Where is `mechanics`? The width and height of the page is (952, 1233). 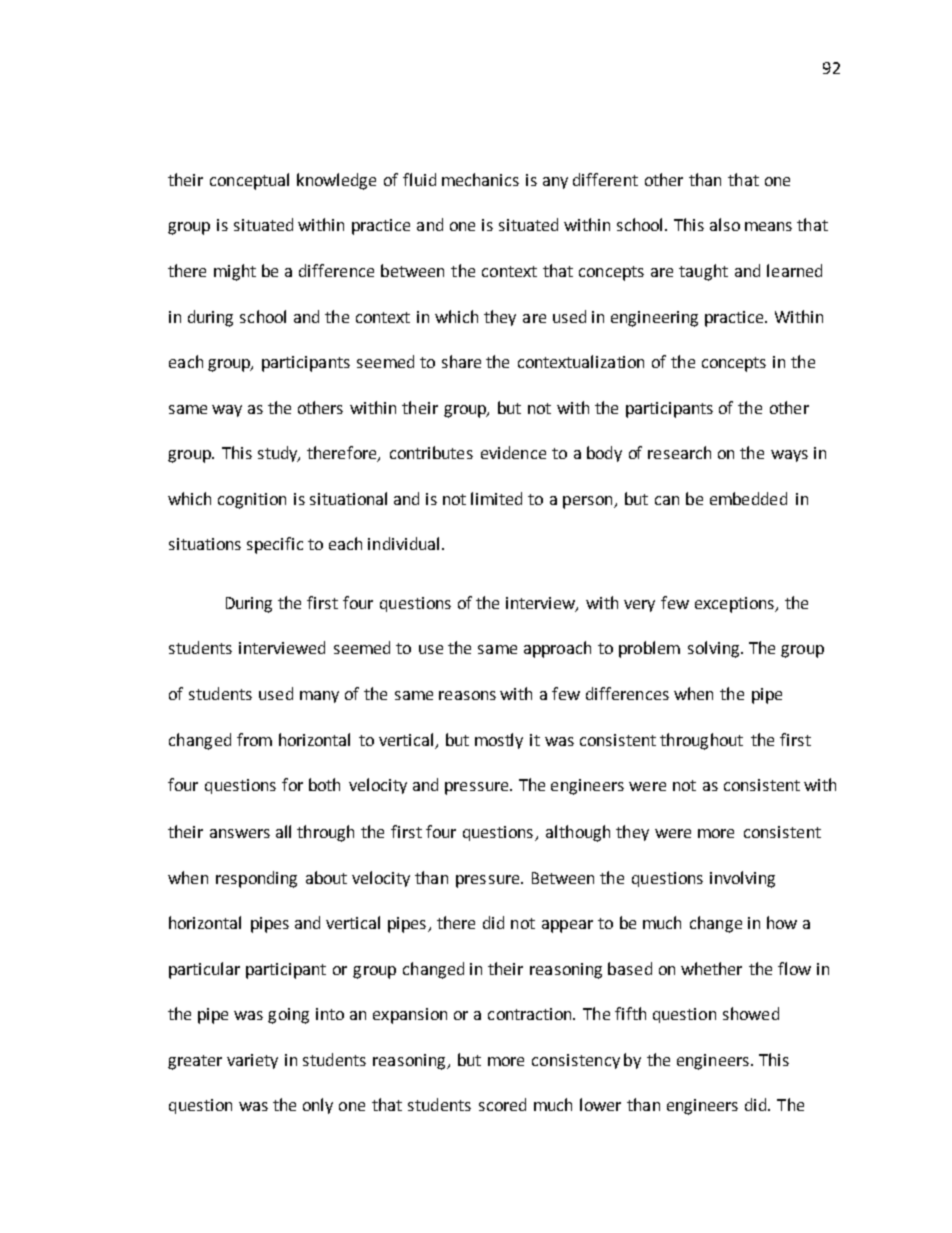
mechanics is located at coordinates (480, 179).
